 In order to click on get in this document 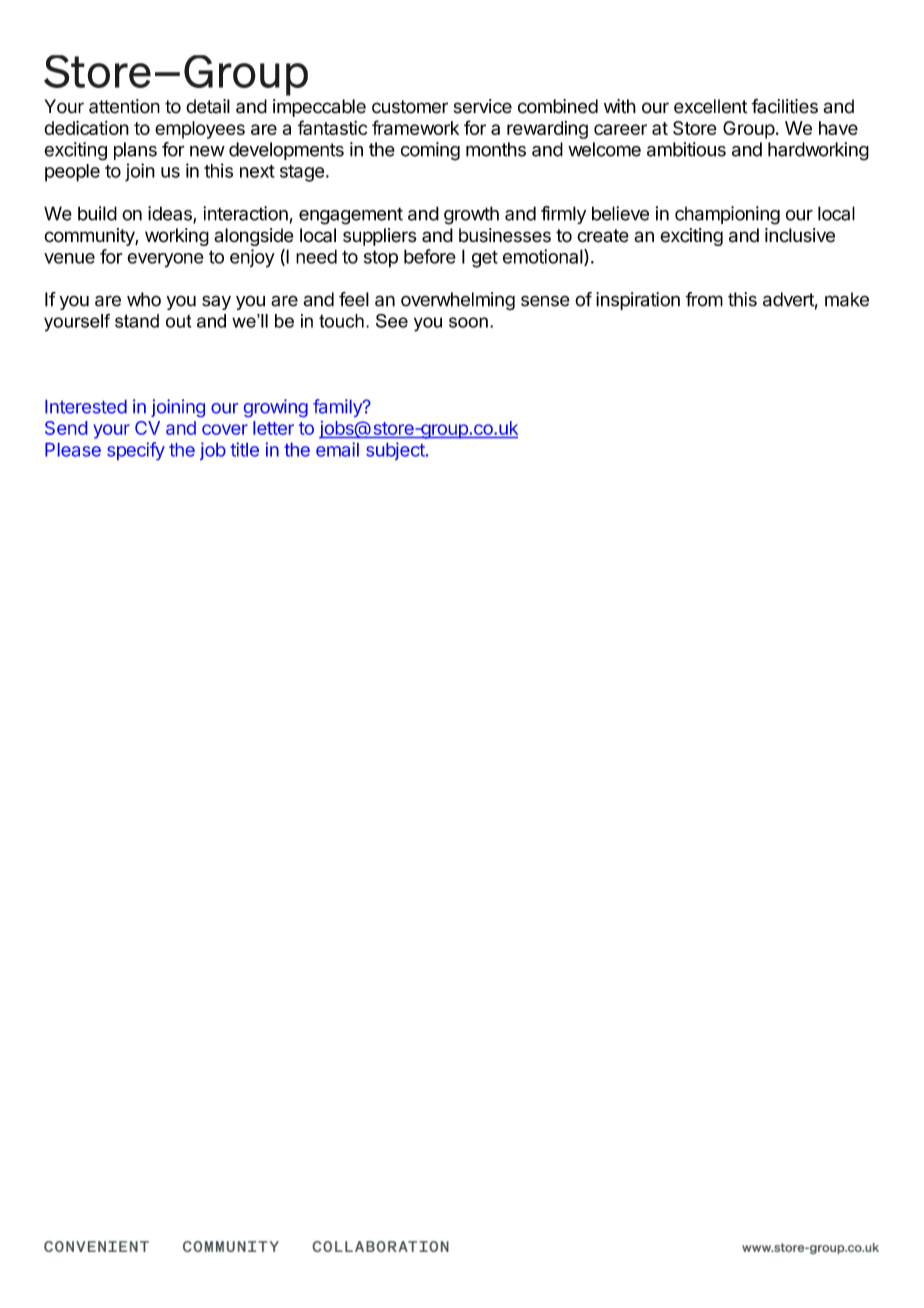, I will do `click(485, 259)`.
